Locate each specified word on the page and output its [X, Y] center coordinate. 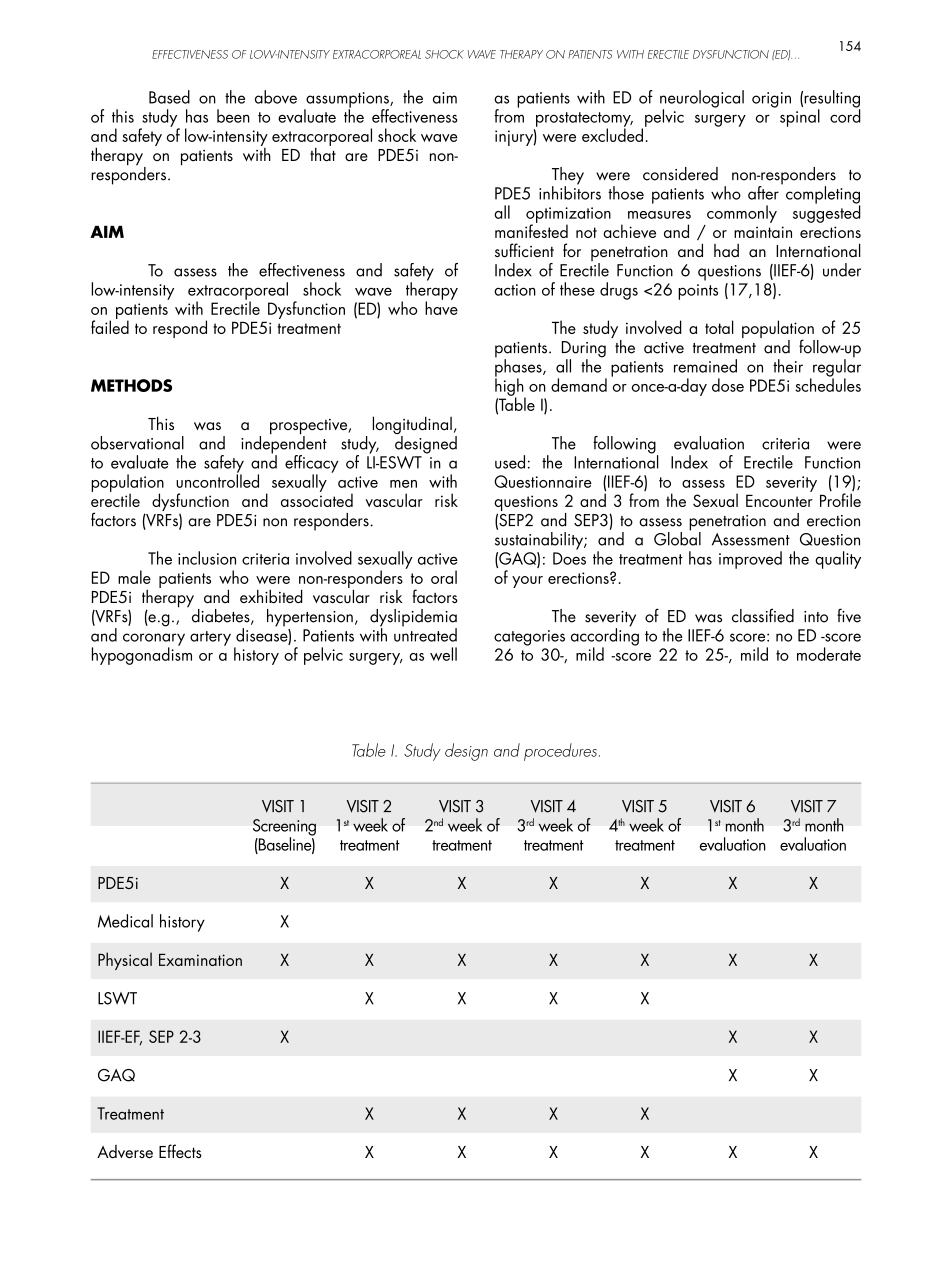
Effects [180, 1151]
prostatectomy [584, 120]
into [816, 617]
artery [210, 638]
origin [771, 100]
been [233, 116]
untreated [425, 634]
